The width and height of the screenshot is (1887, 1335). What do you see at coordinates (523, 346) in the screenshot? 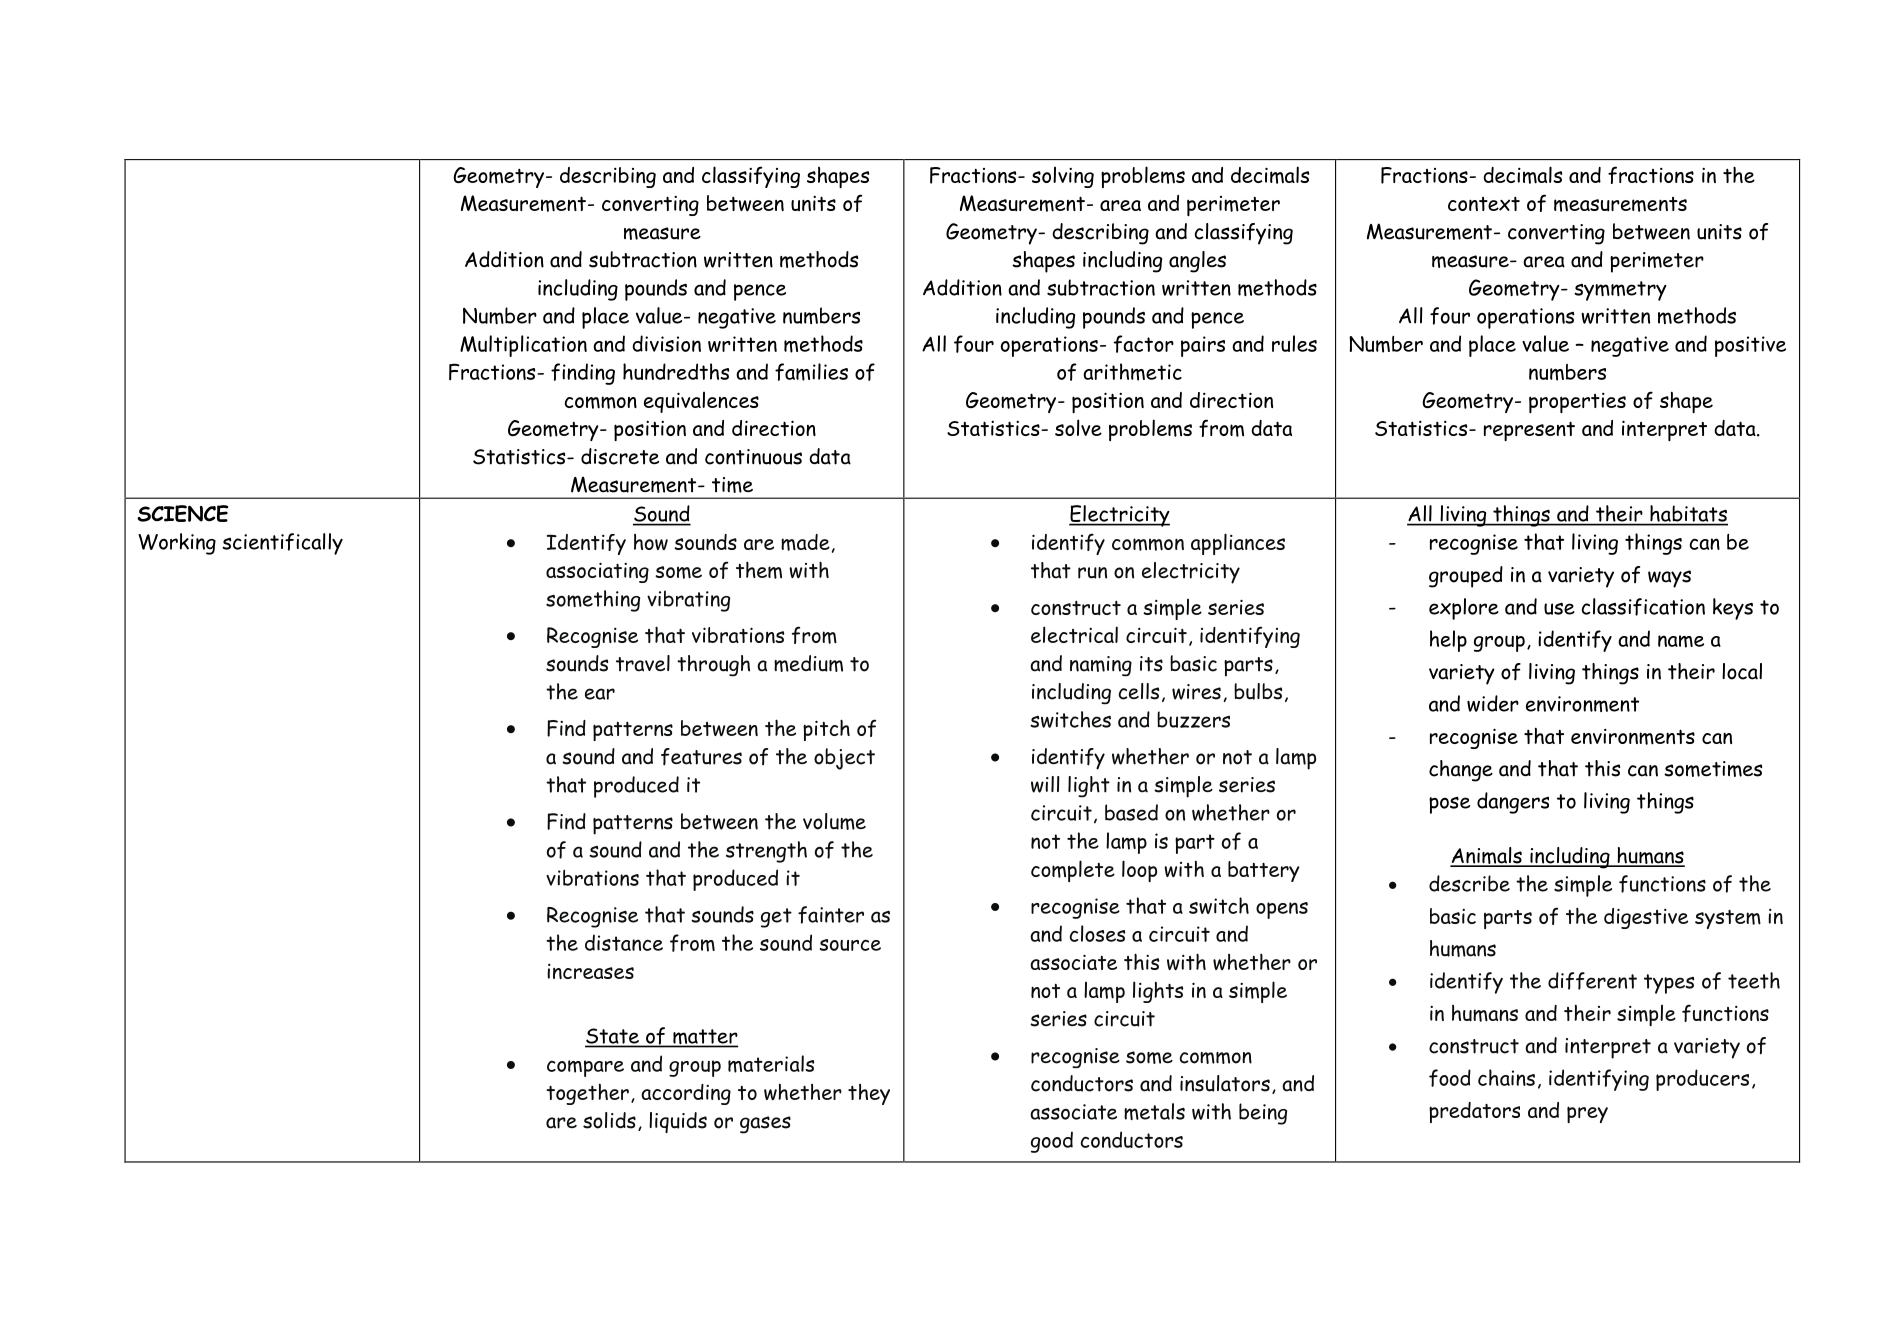
I see `Multiplication` at bounding box center [523, 346].
